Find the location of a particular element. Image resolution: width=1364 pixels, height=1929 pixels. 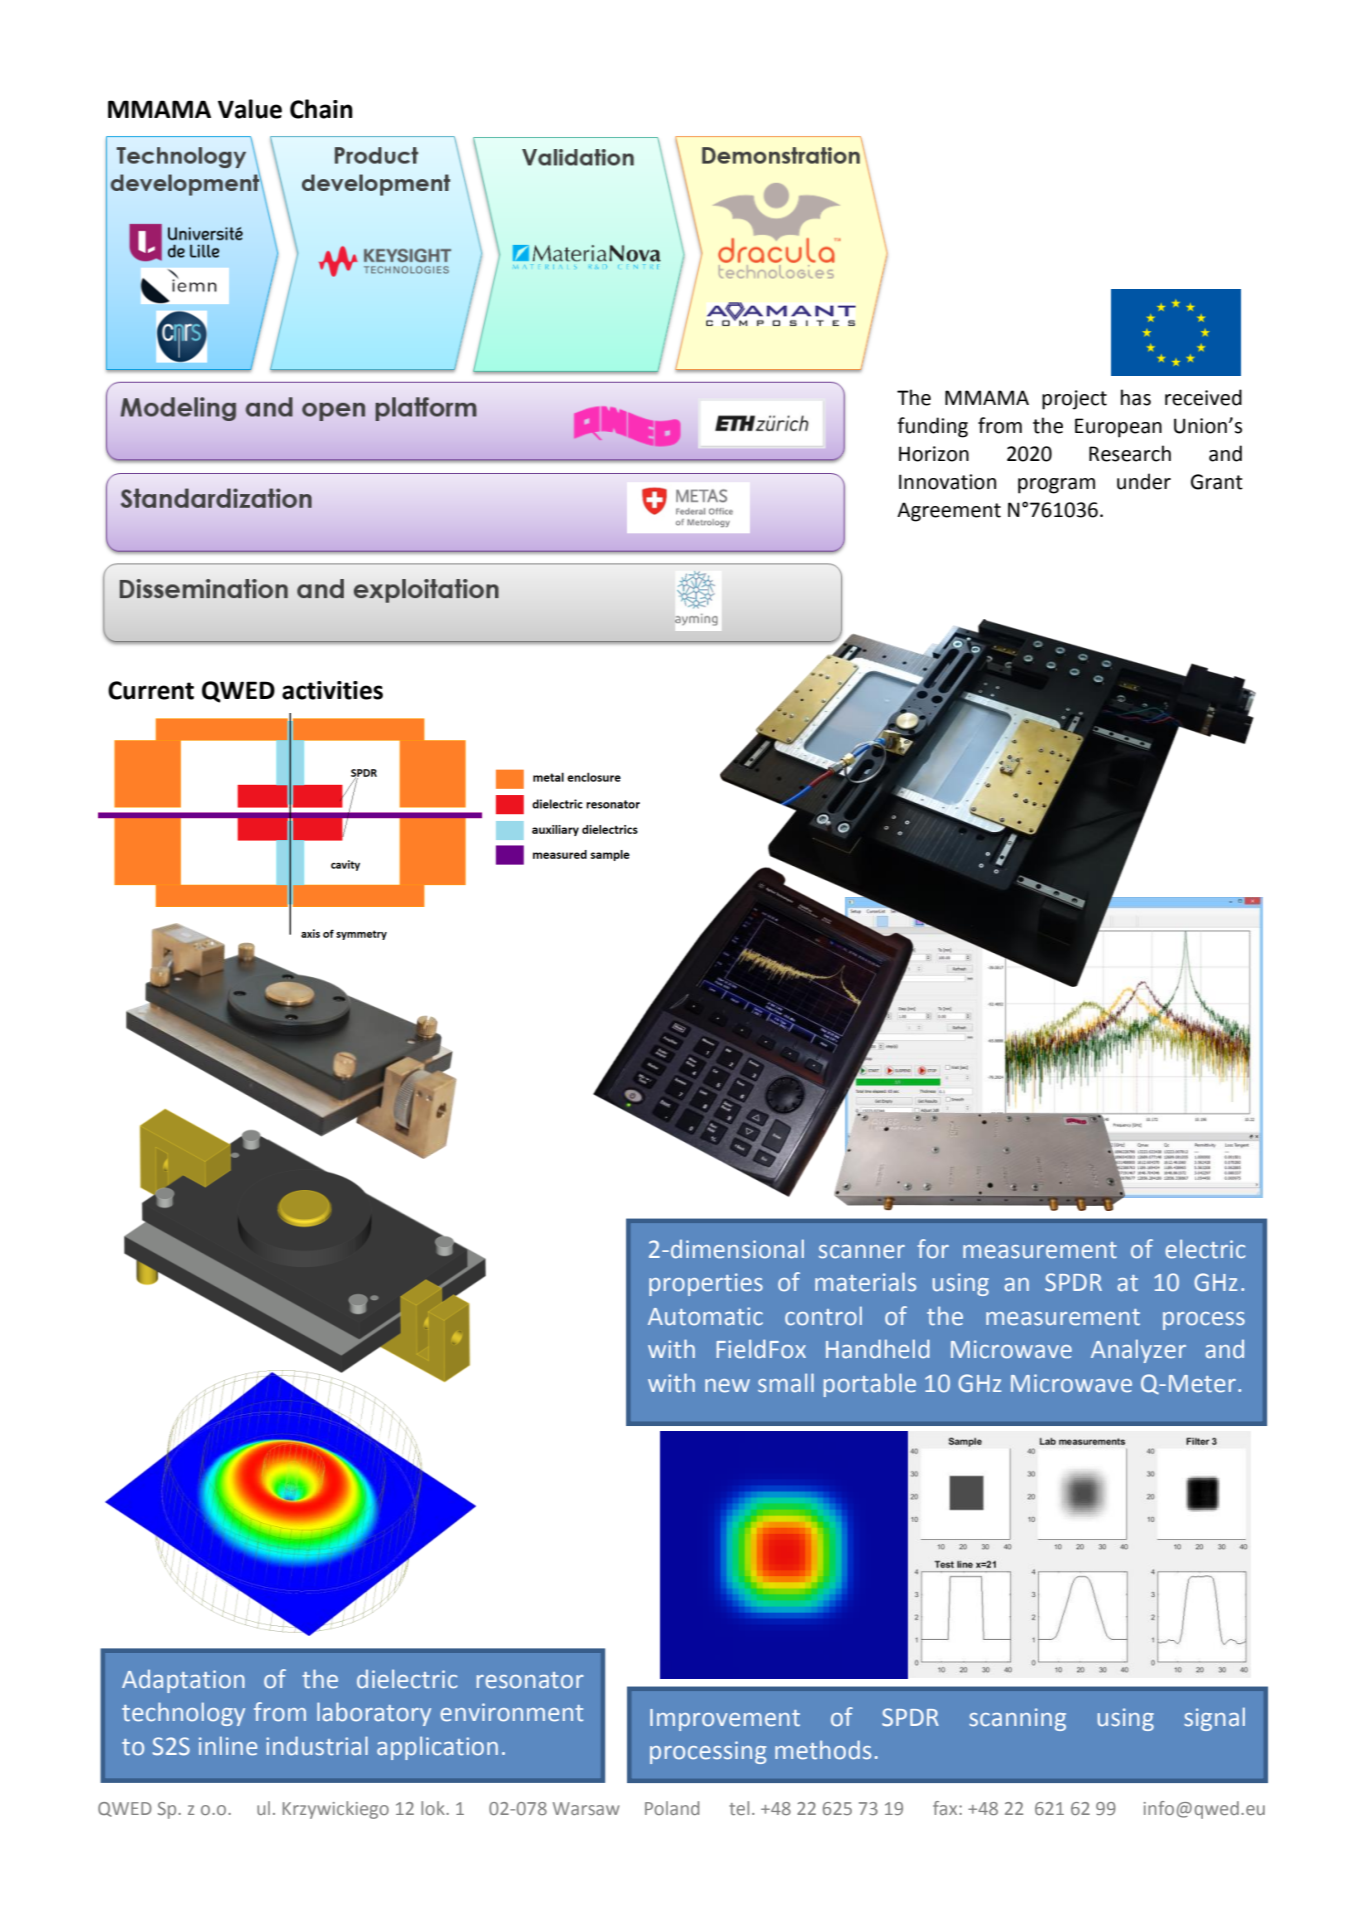

scanning is located at coordinates (1017, 1719).
